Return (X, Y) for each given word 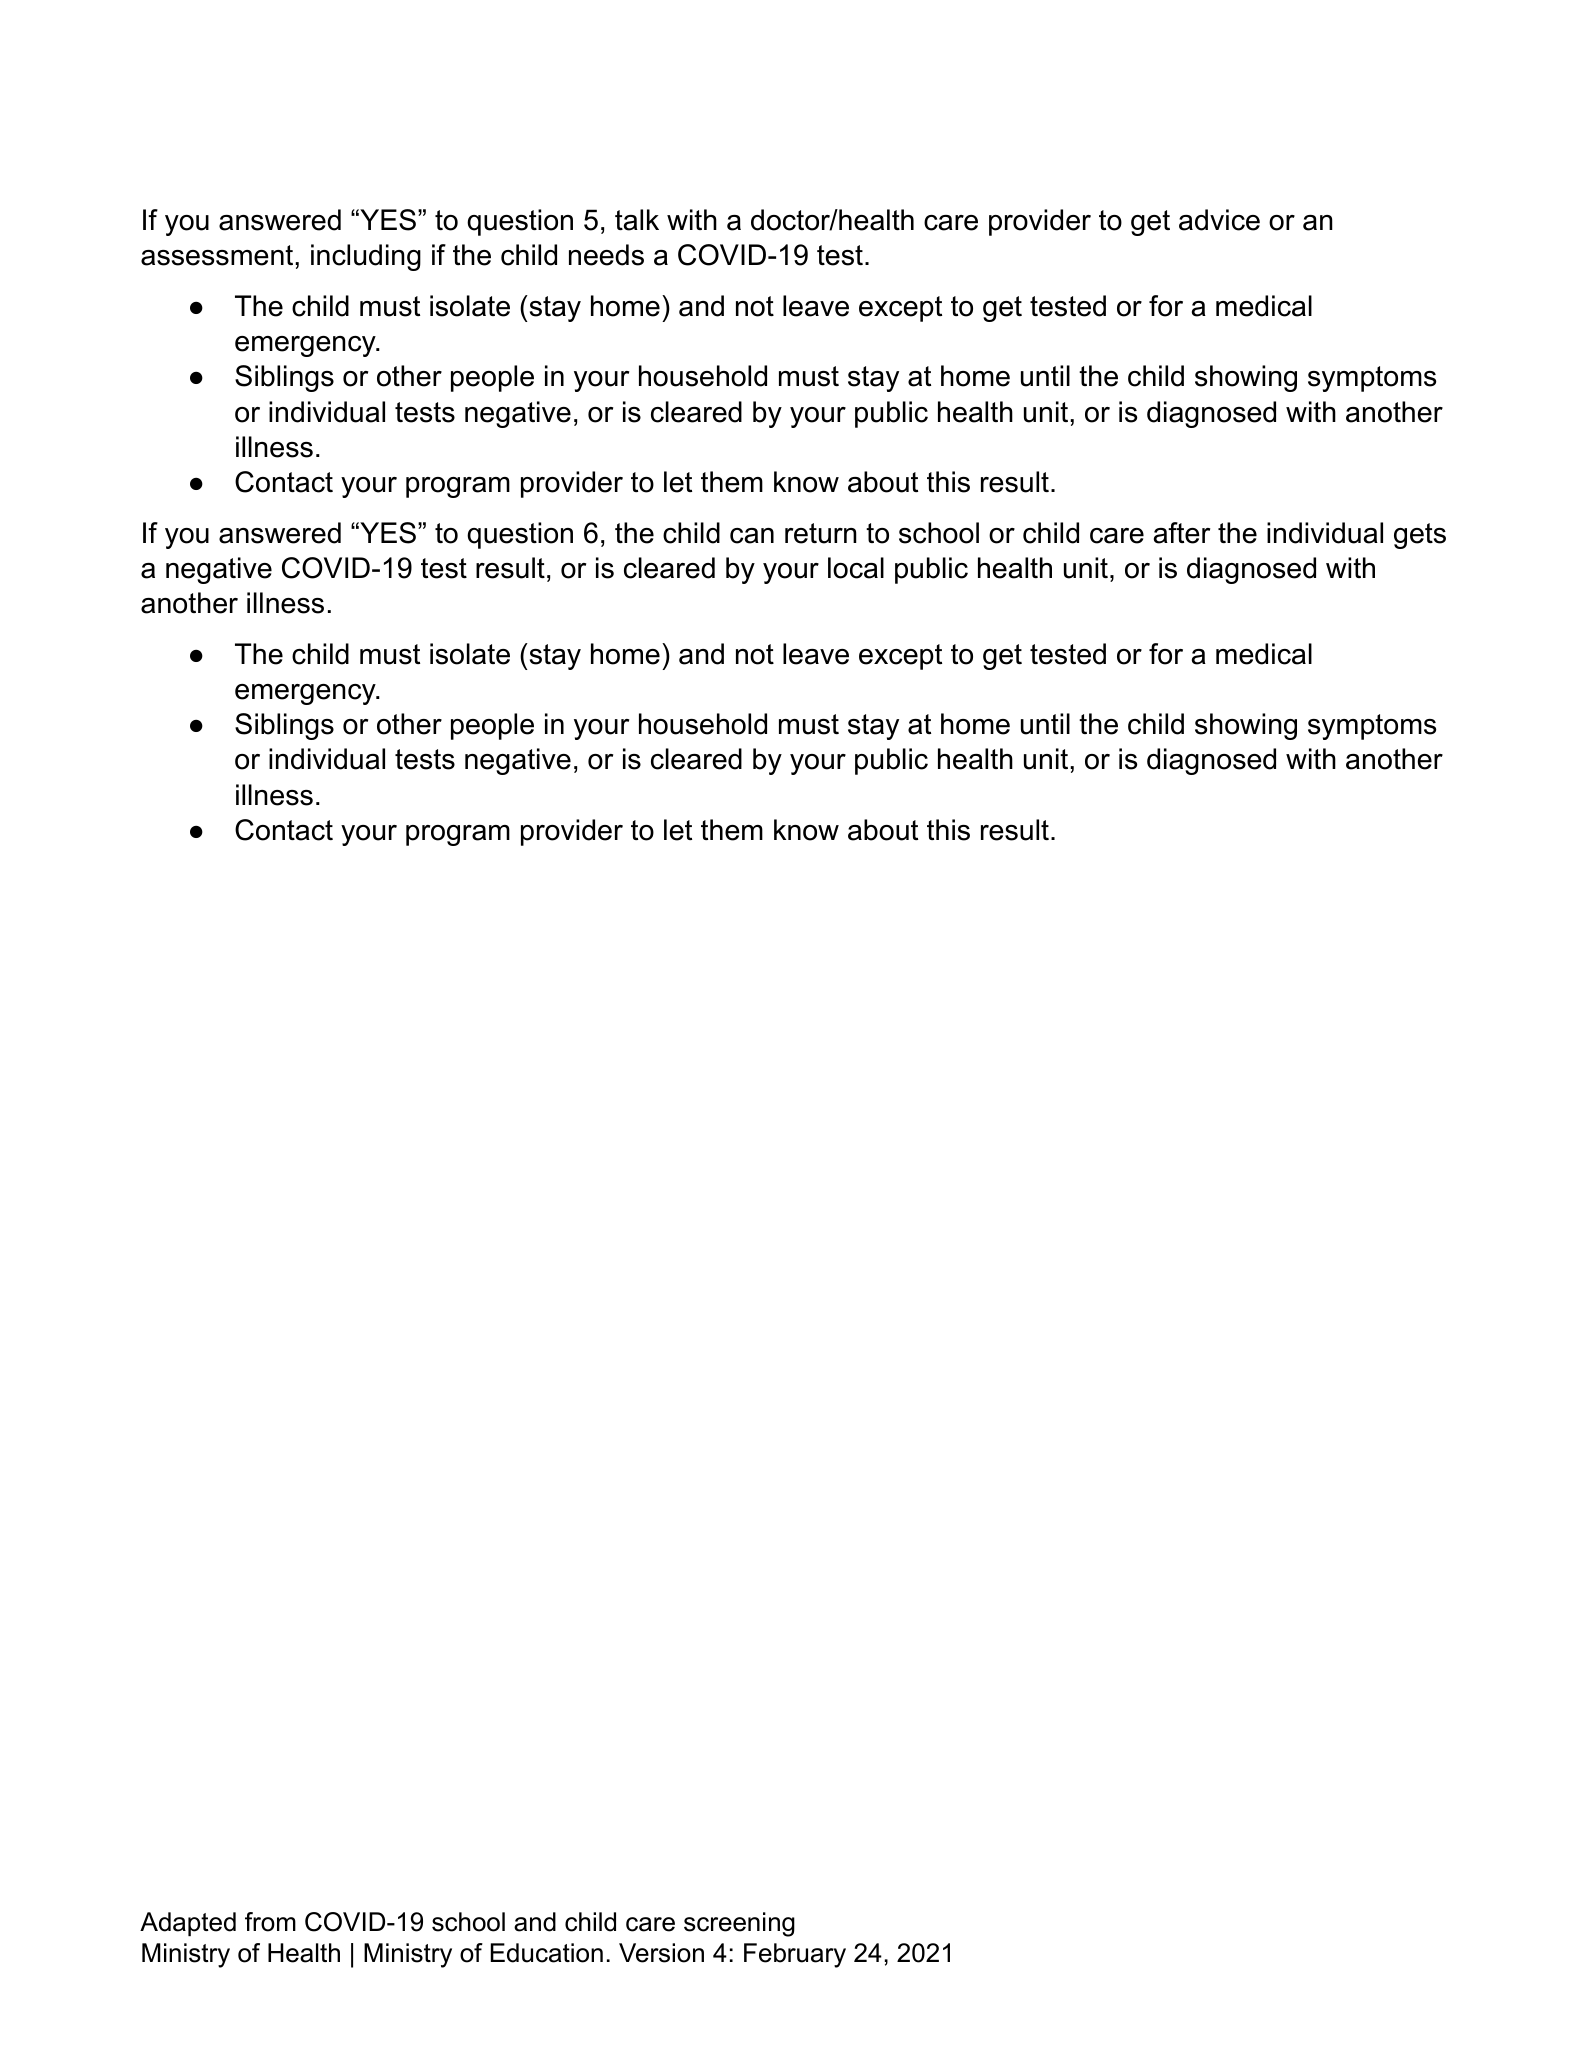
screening (739, 1924)
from (270, 1922)
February (795, 1955)
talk (637, 220)
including (366, 257)
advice (1219, 220)
